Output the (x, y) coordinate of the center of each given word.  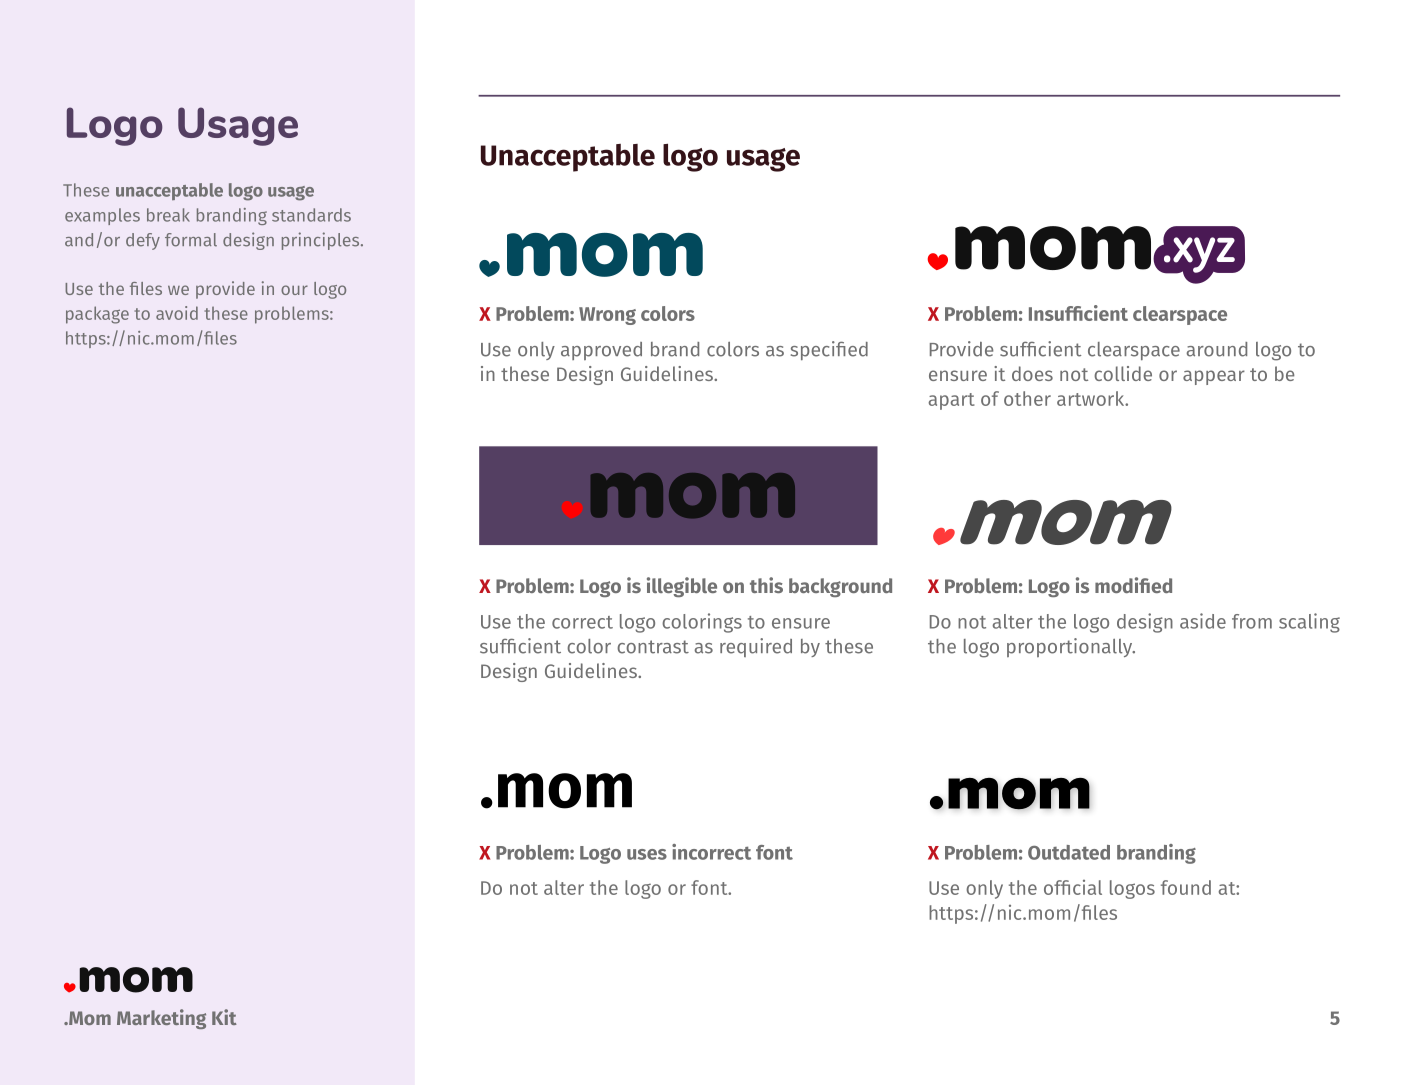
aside (1203, 621)
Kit (224, 1017)
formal (191, 240)
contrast (653, 647)
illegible (682, 587)
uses (647, 854)
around (1217, 349)
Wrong (607, 316)
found (1186, 887)
